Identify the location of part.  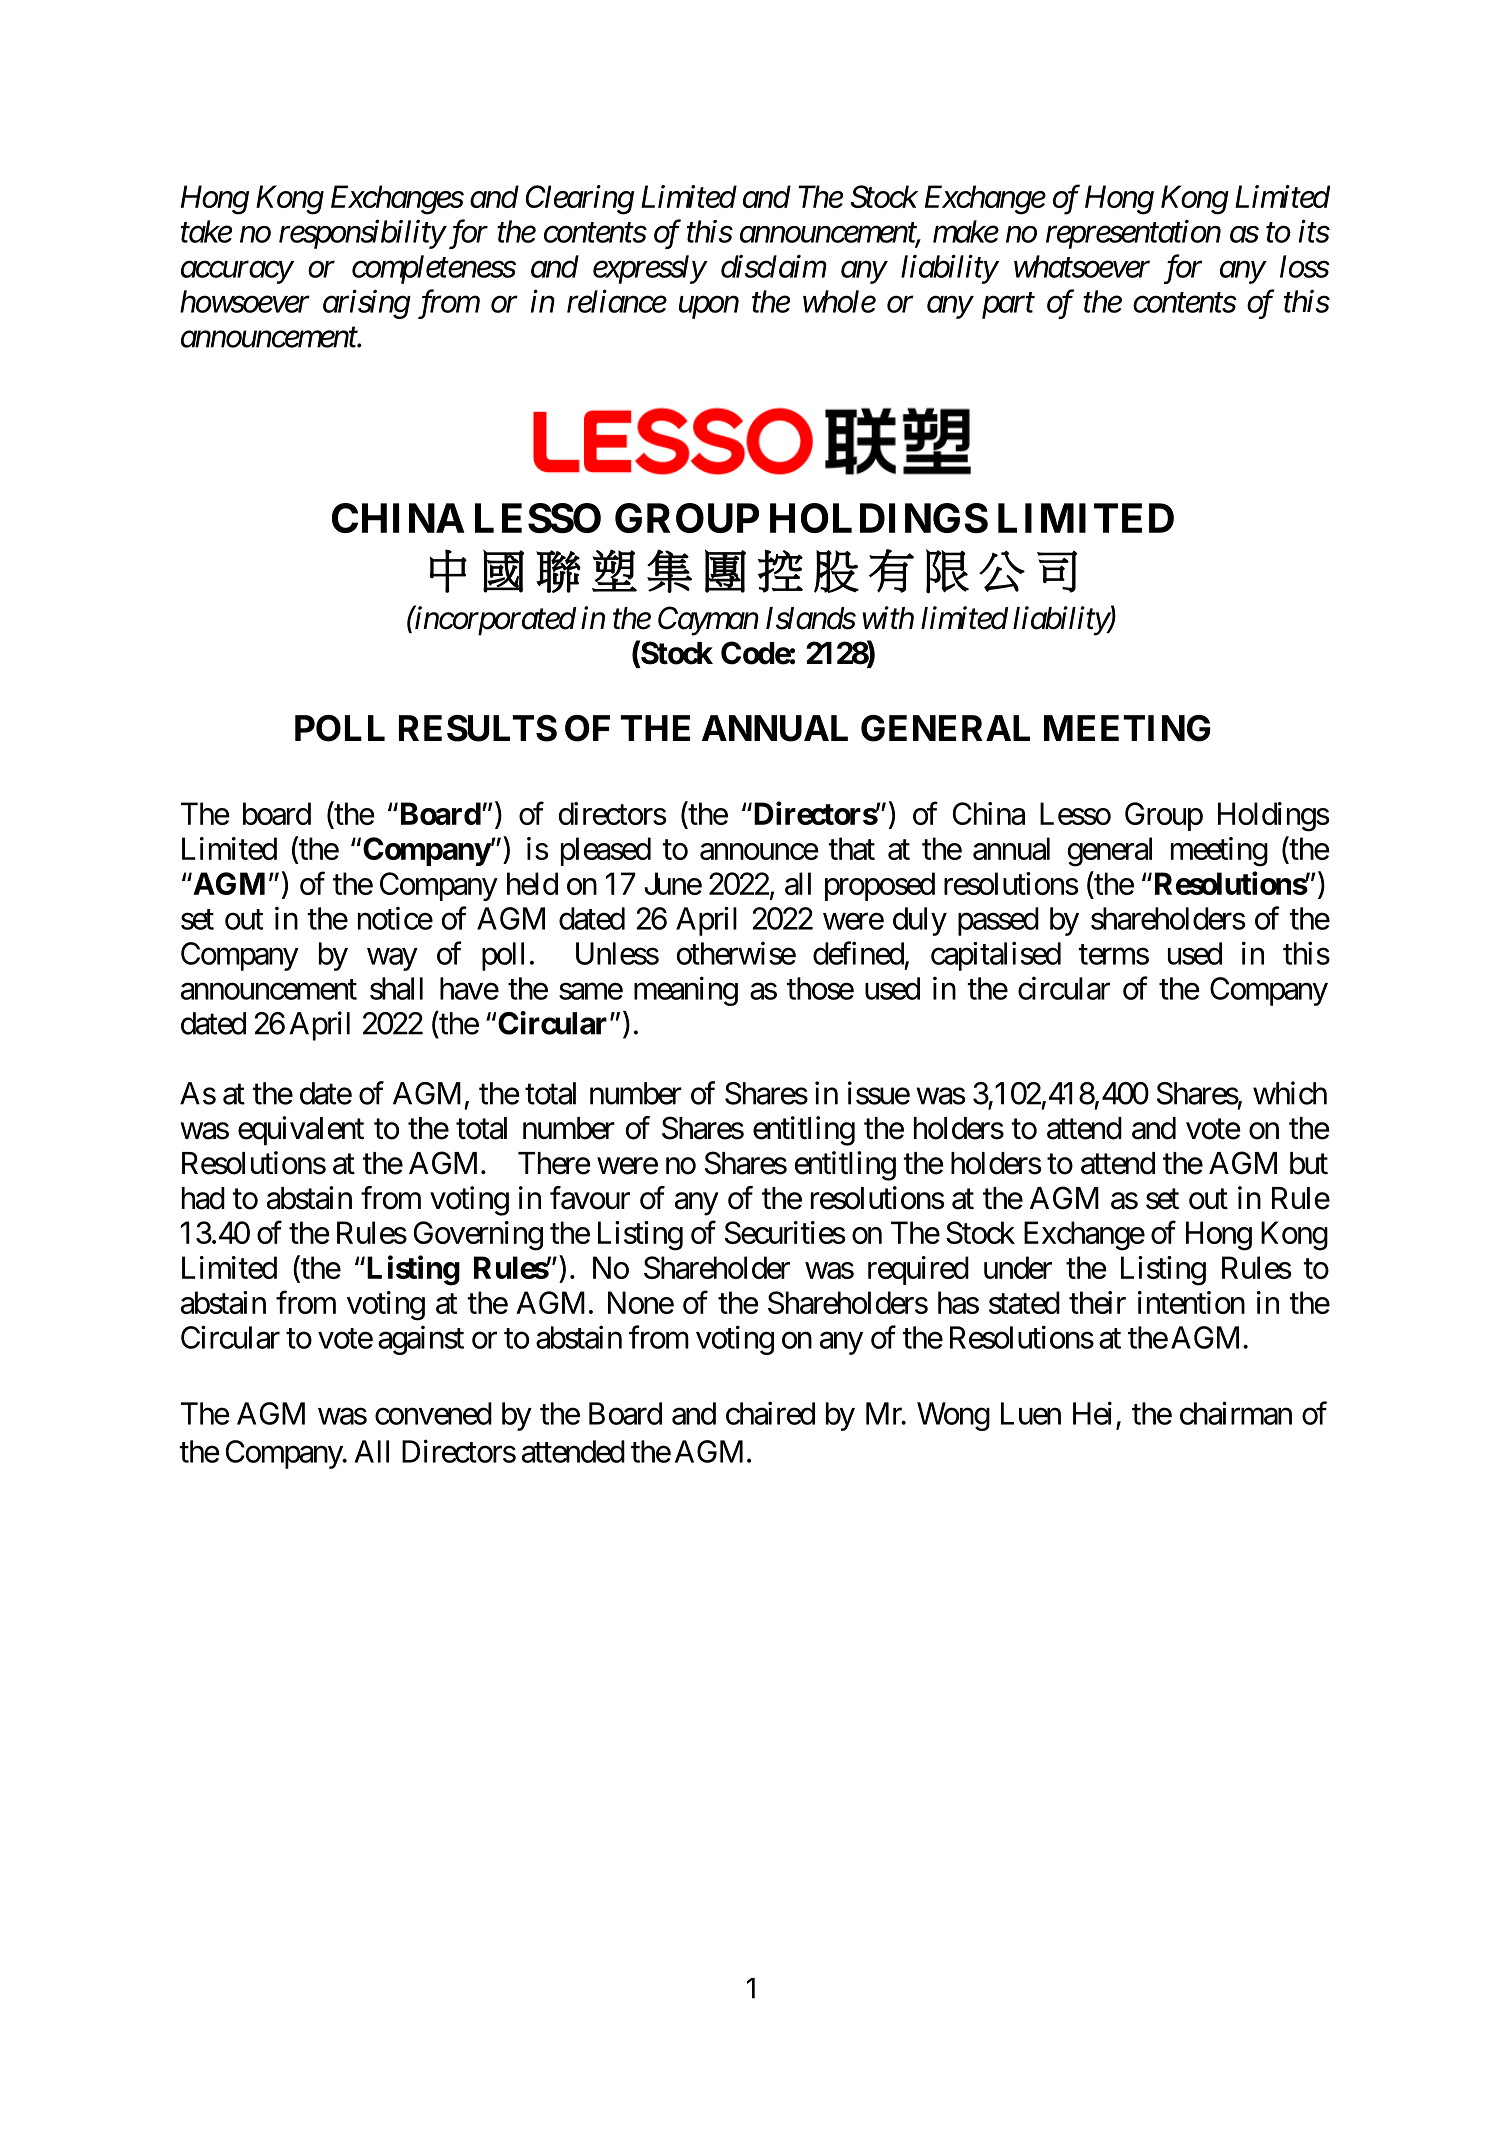
(1008, 306).
